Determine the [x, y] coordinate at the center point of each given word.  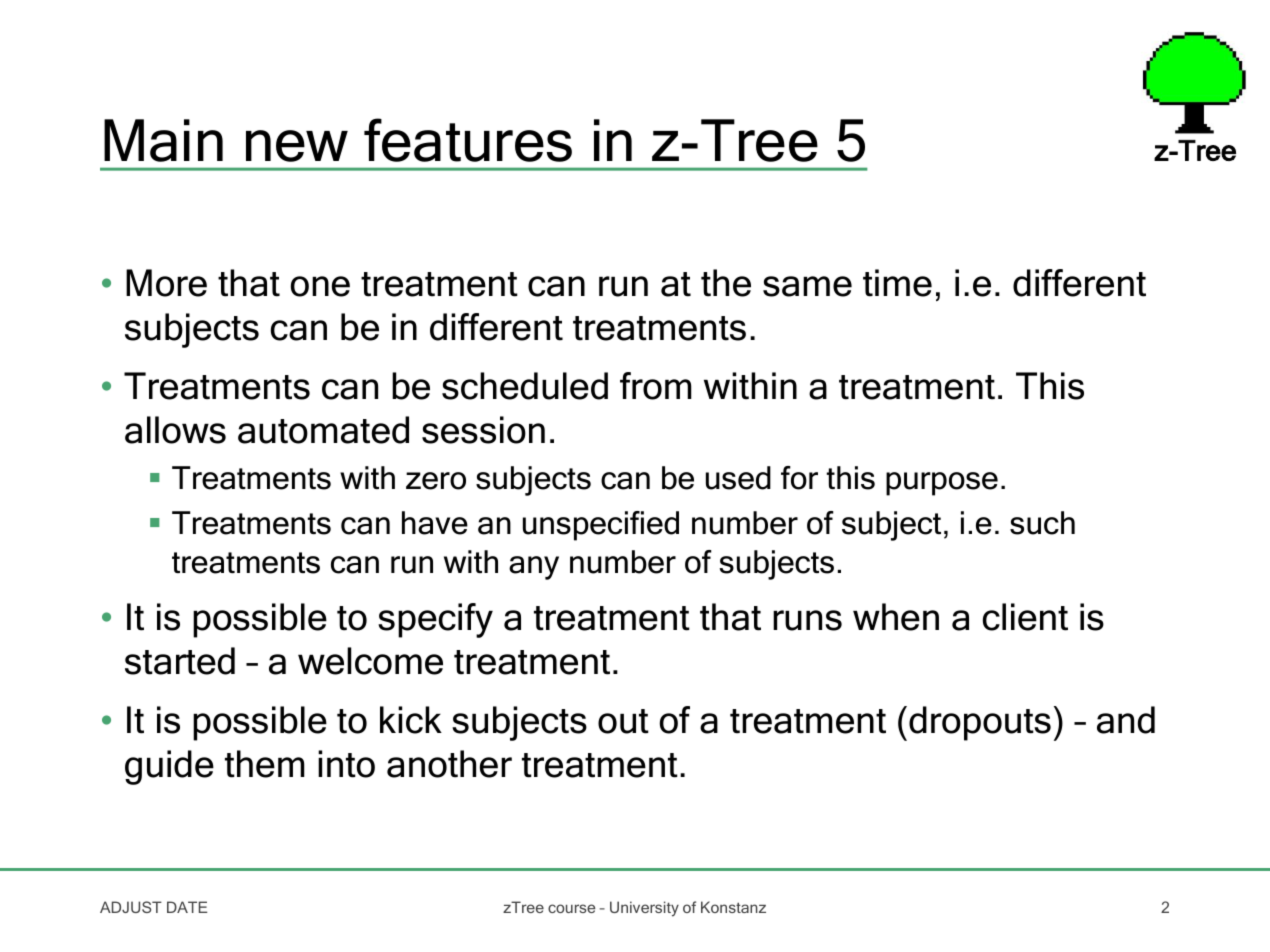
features [468, 140]
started [180, 661]
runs [807, 620]
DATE [187, 907]
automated [323, 430]
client [1025, 617]
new [297, 146]
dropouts [980, 723]
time [897, 283]
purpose [942, 484]
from [656, 386]
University [644, 909]
